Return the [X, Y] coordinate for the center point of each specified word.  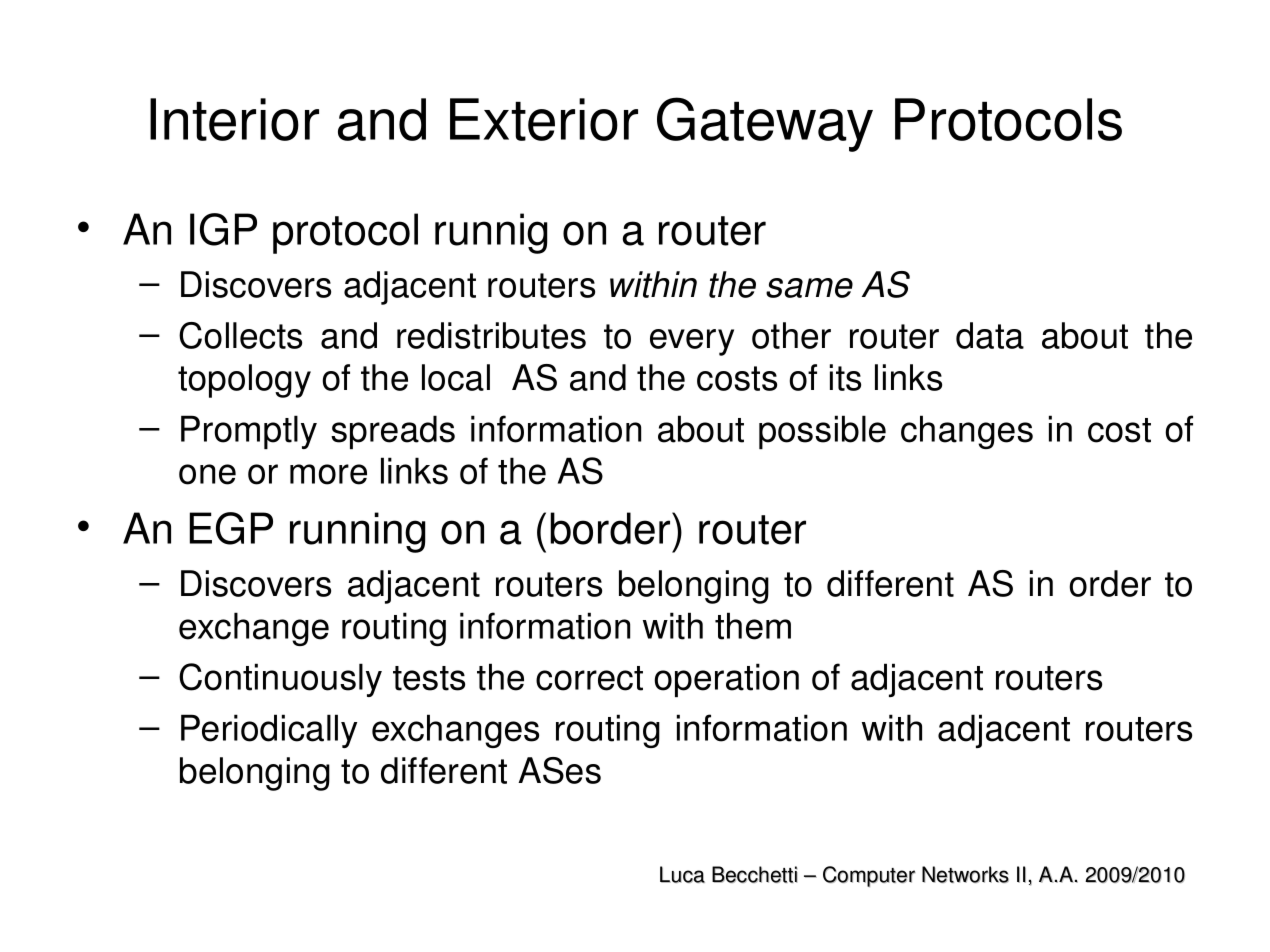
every [692, 342]
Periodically [269, 731]
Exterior [544, 119]
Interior [234, 119]
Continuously [280, 680]
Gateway [765, 124]
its [845, 377]
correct [589, 678]
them [753, 626]
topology [244, 381]
